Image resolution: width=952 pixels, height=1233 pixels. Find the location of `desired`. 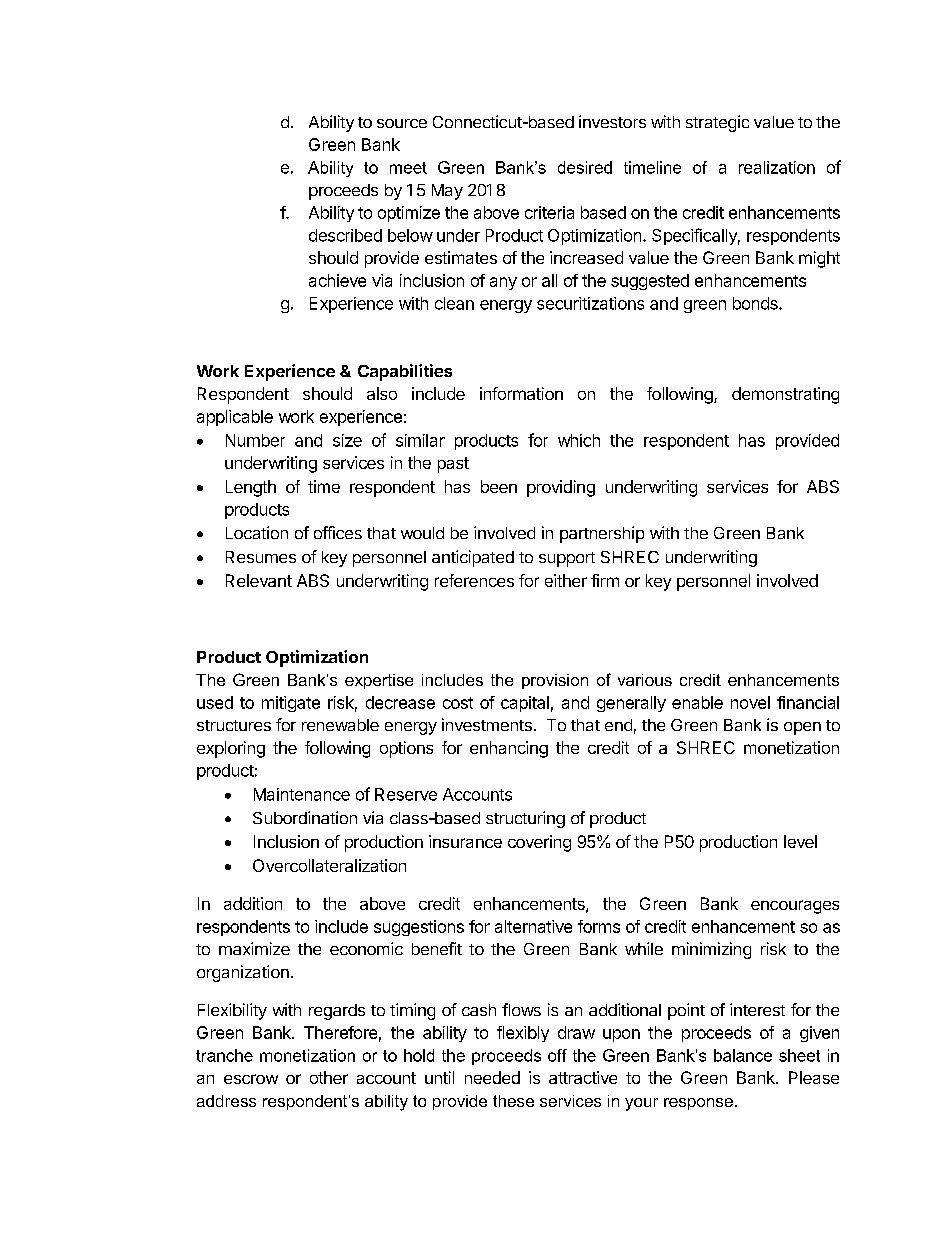

desired is located at coordinates (585, 167).
